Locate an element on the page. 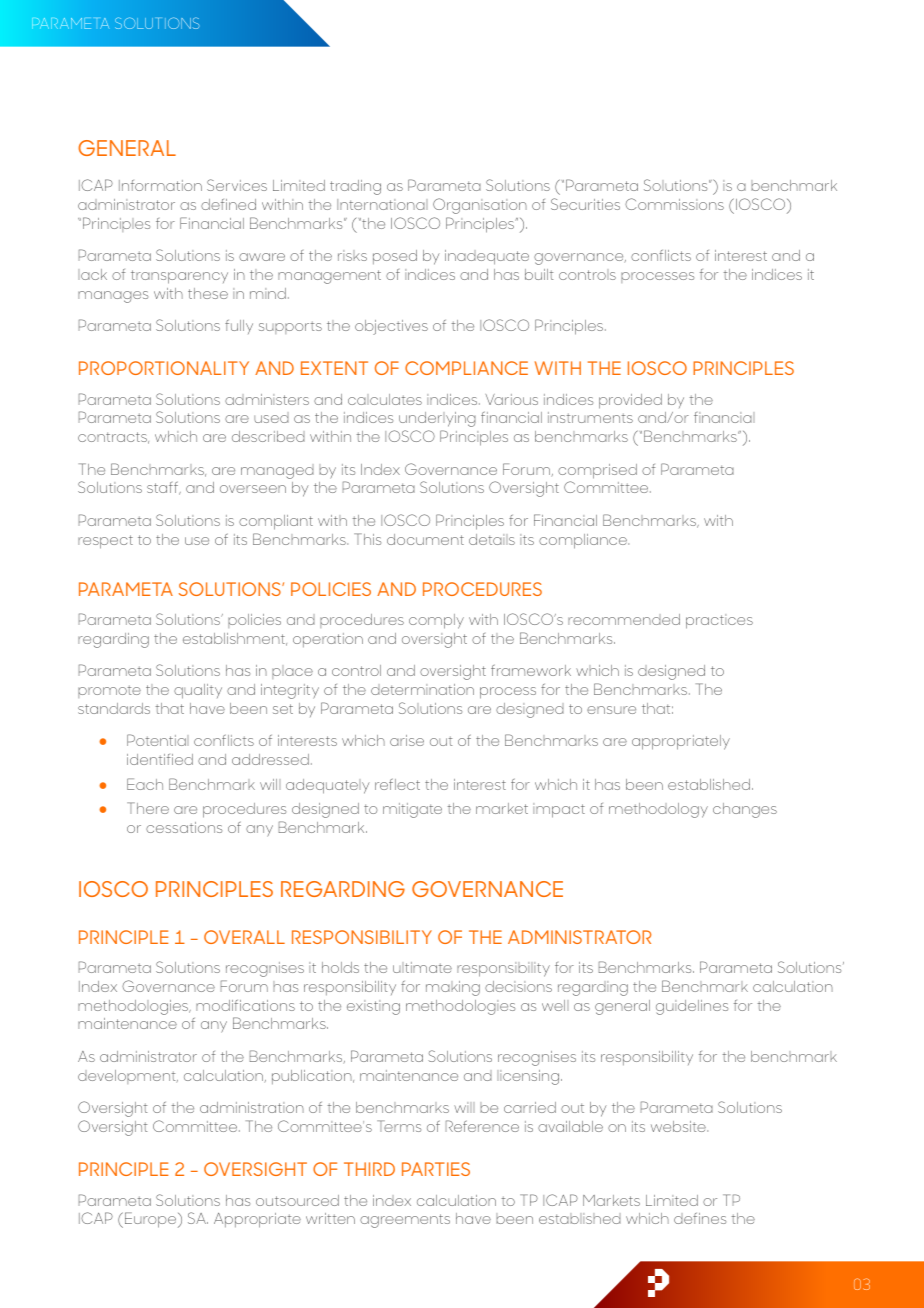 The image size is (924, 1308). underlying is located at coordinates (437, 419).
